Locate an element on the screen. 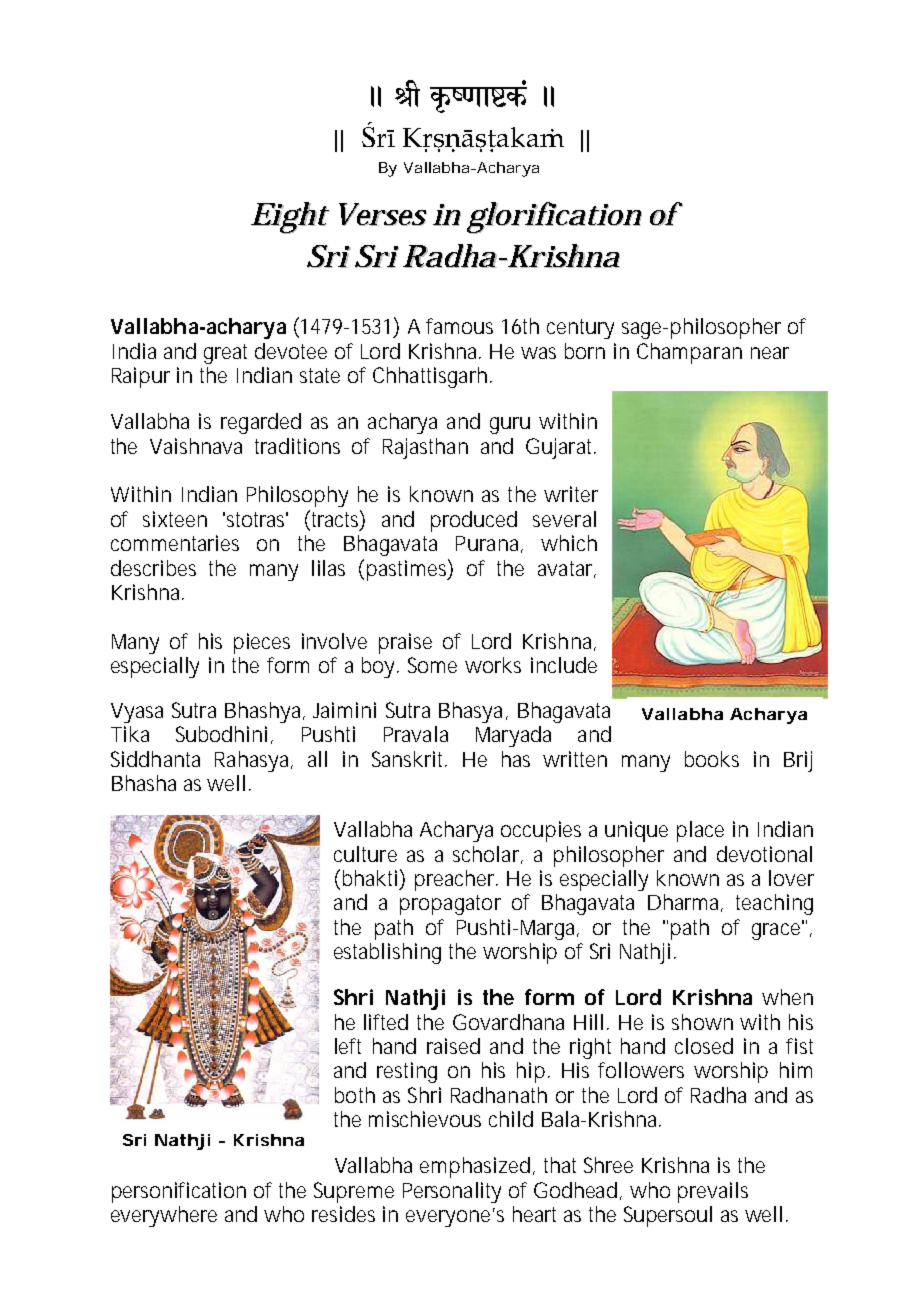  famous is located at coordinates (459, 326).
